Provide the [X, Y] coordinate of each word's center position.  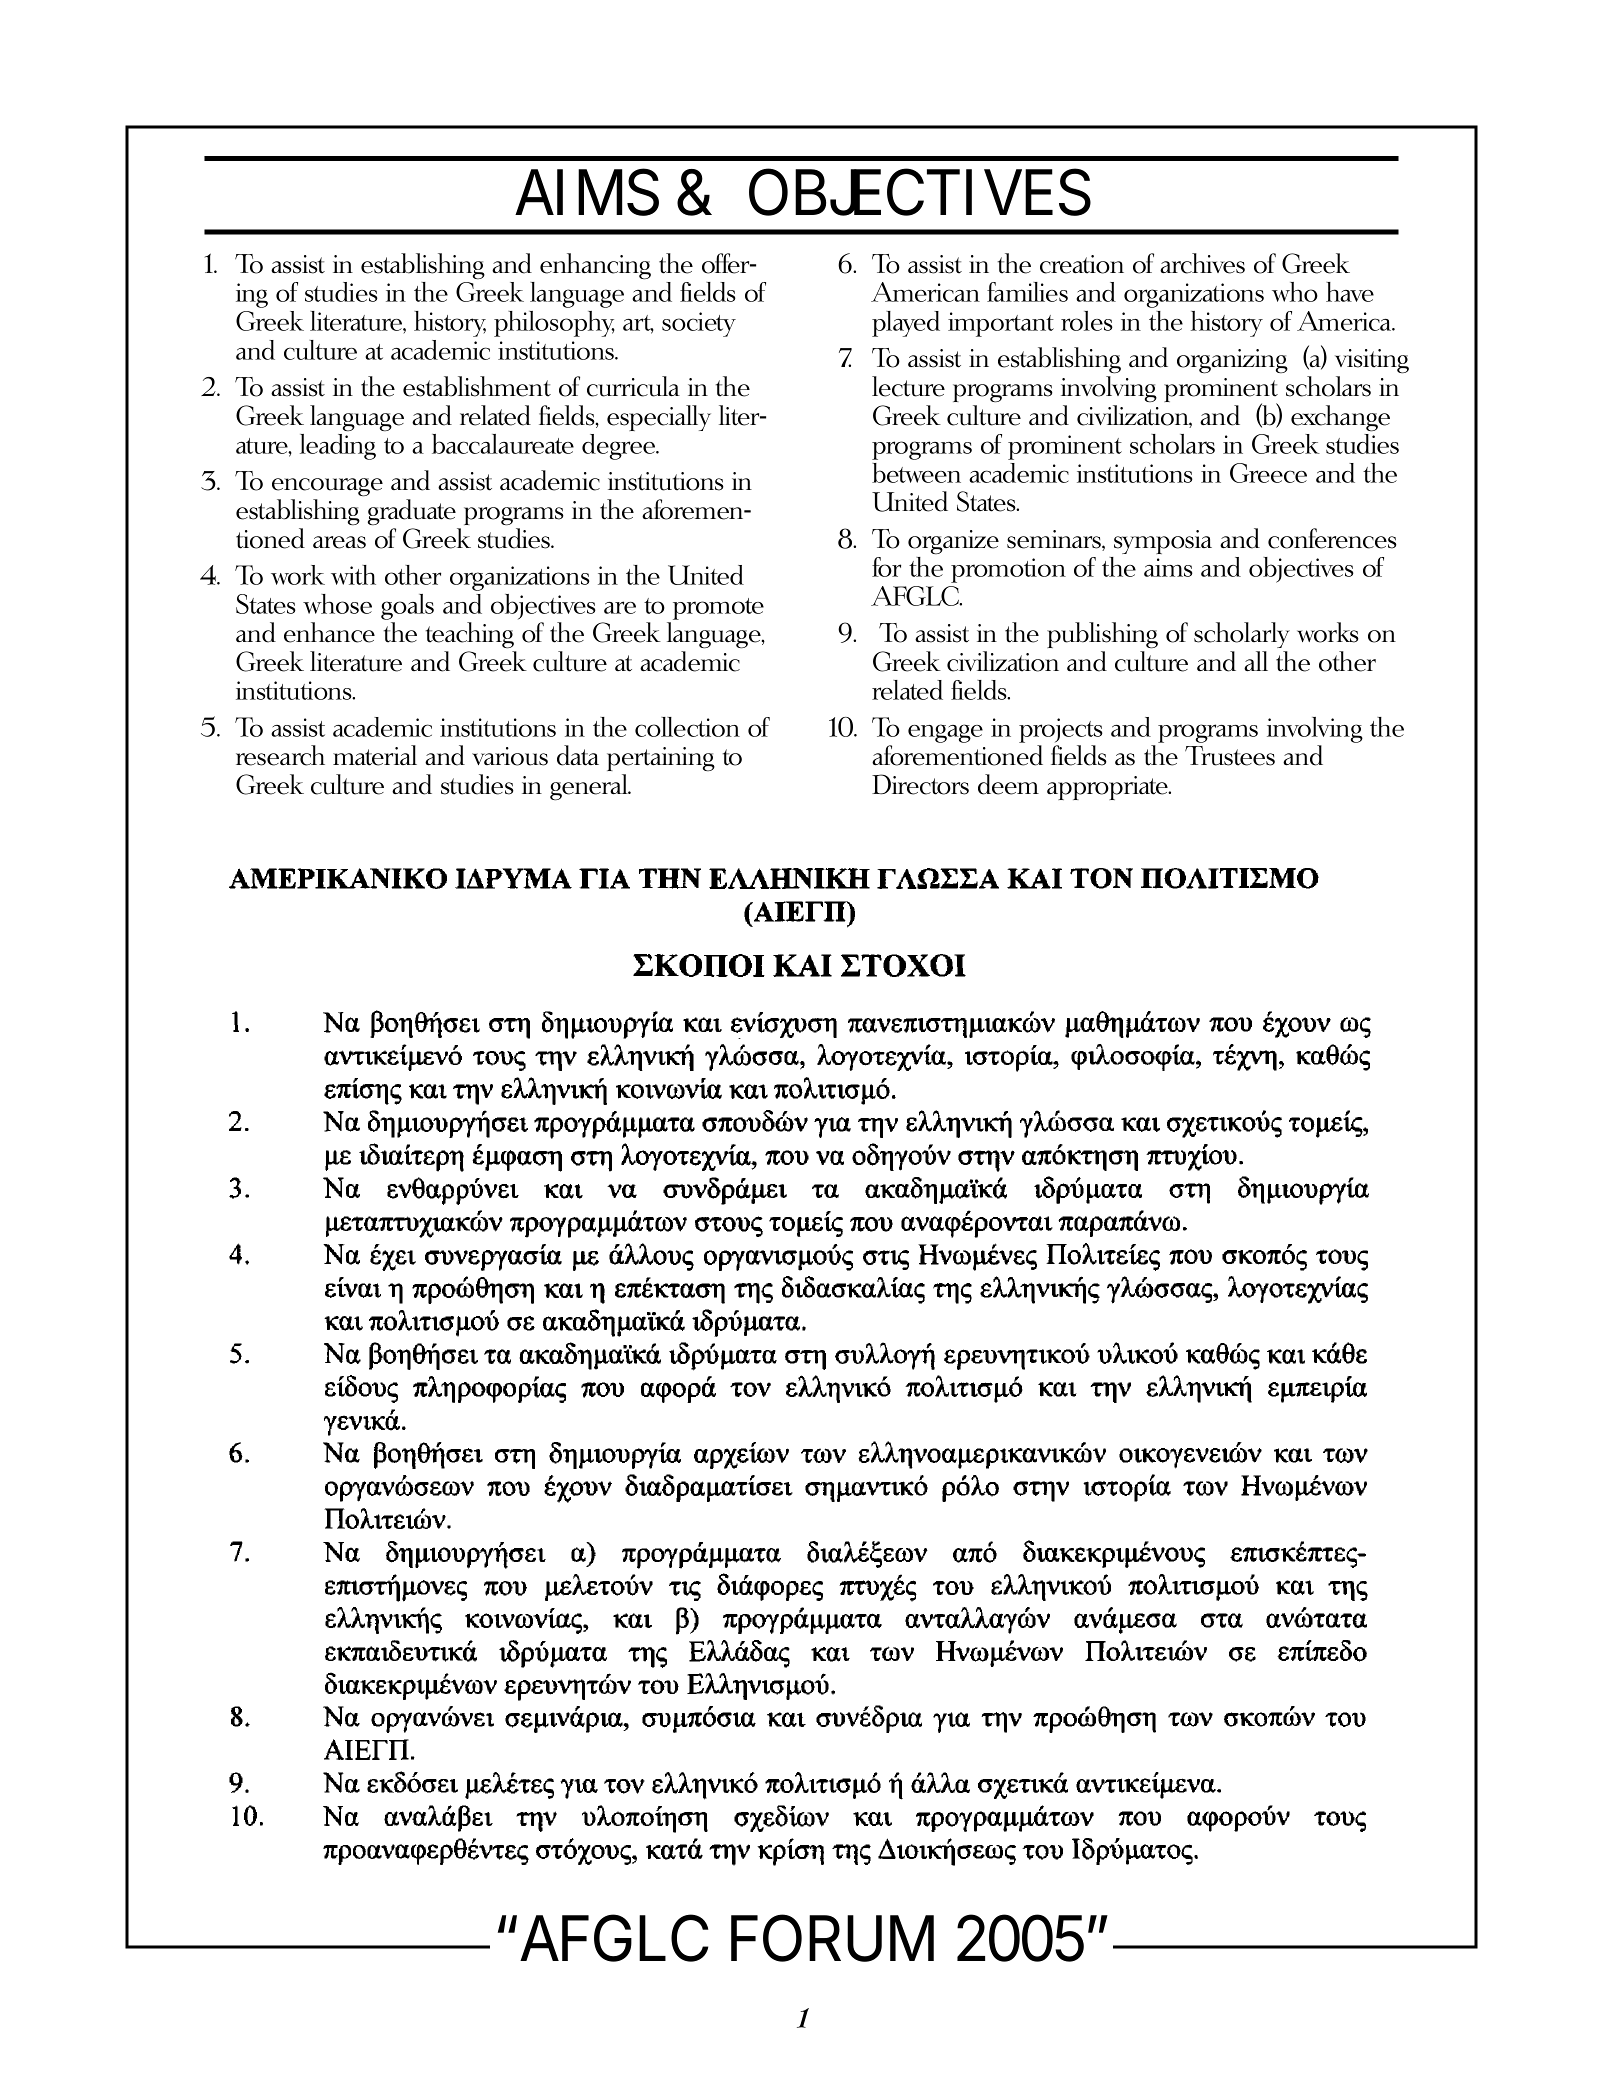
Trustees [1230, 756]
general [590, 787]
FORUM [832, 1938]
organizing [1232, 361]
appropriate [1108, 788]
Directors [920, 784]
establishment [477, 386]
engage [945, 733]
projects [1061, 730]
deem [1008, 784]
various [510, 756]
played [906, 324]
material [375, 755]
